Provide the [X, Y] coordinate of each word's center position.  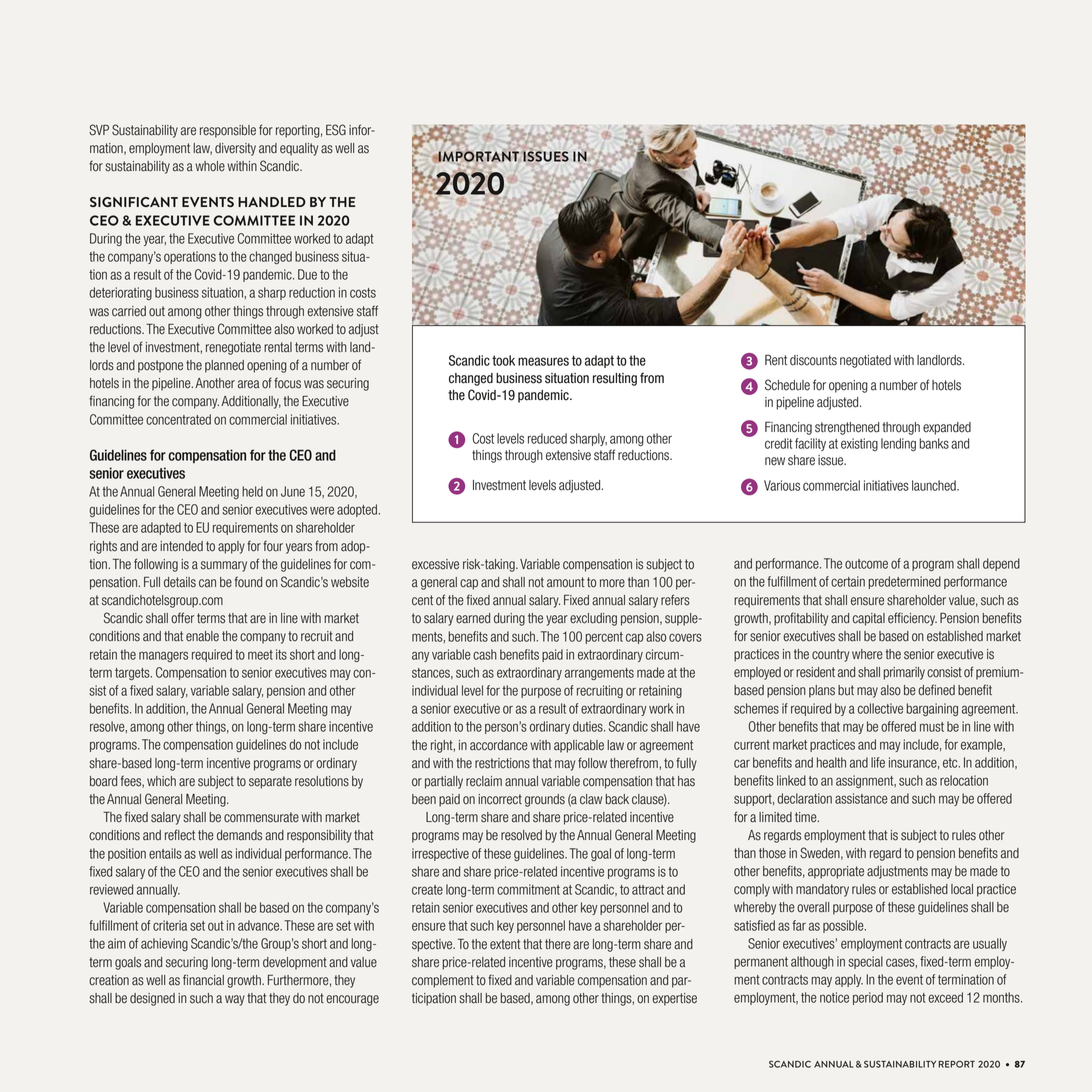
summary [224, 566]
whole [210, 166]
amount [565, 582]
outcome [866, 564]
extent [505, 944]
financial [203, 980]
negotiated [865, 361]
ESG [336, 130]
